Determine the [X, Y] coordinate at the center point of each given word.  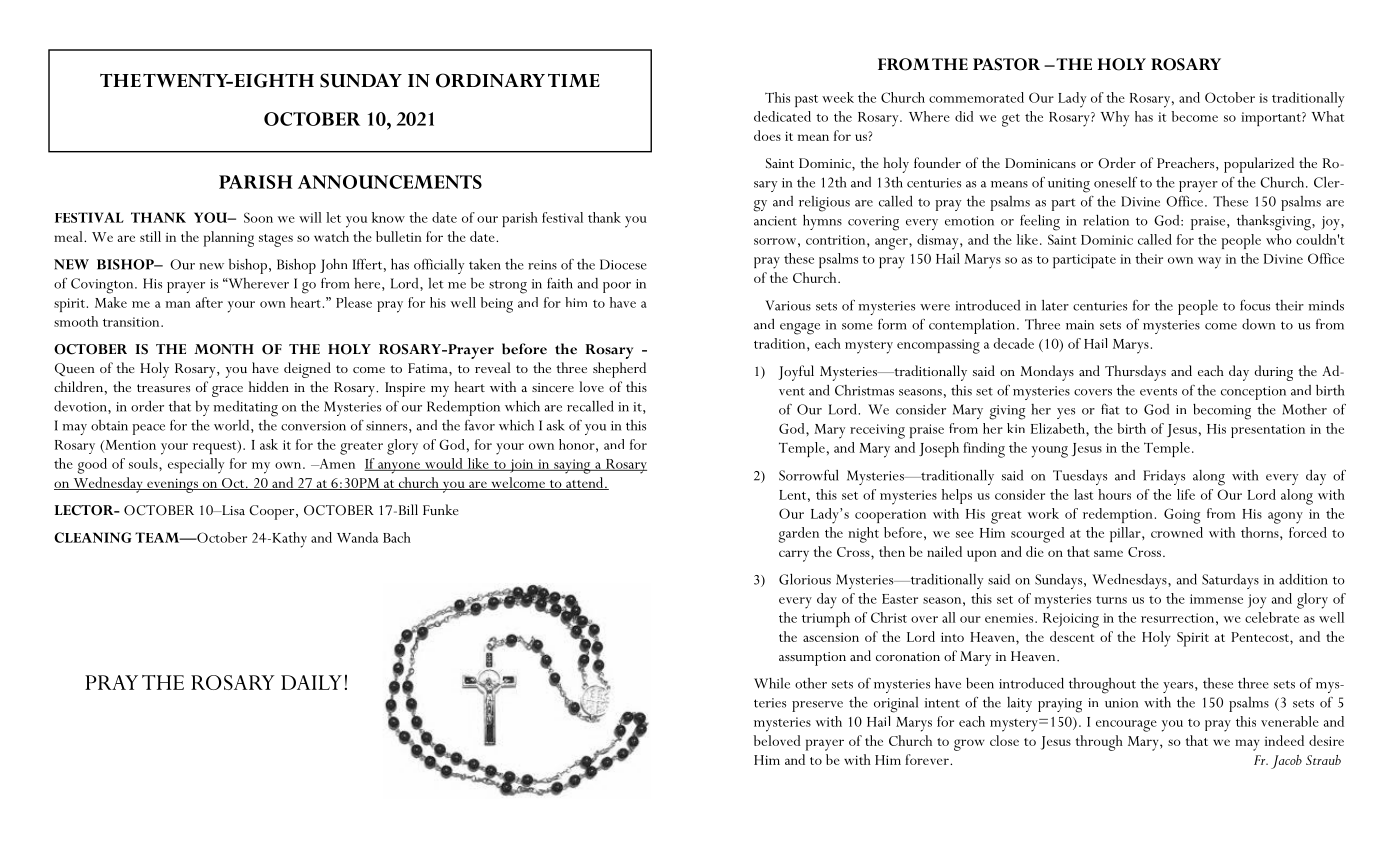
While [772, 683]
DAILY [311, 682]
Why [1115, 119]
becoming [1222, 412]
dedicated [782, 116]
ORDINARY [490, 80]
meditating [245, 409]
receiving [877, 431]
